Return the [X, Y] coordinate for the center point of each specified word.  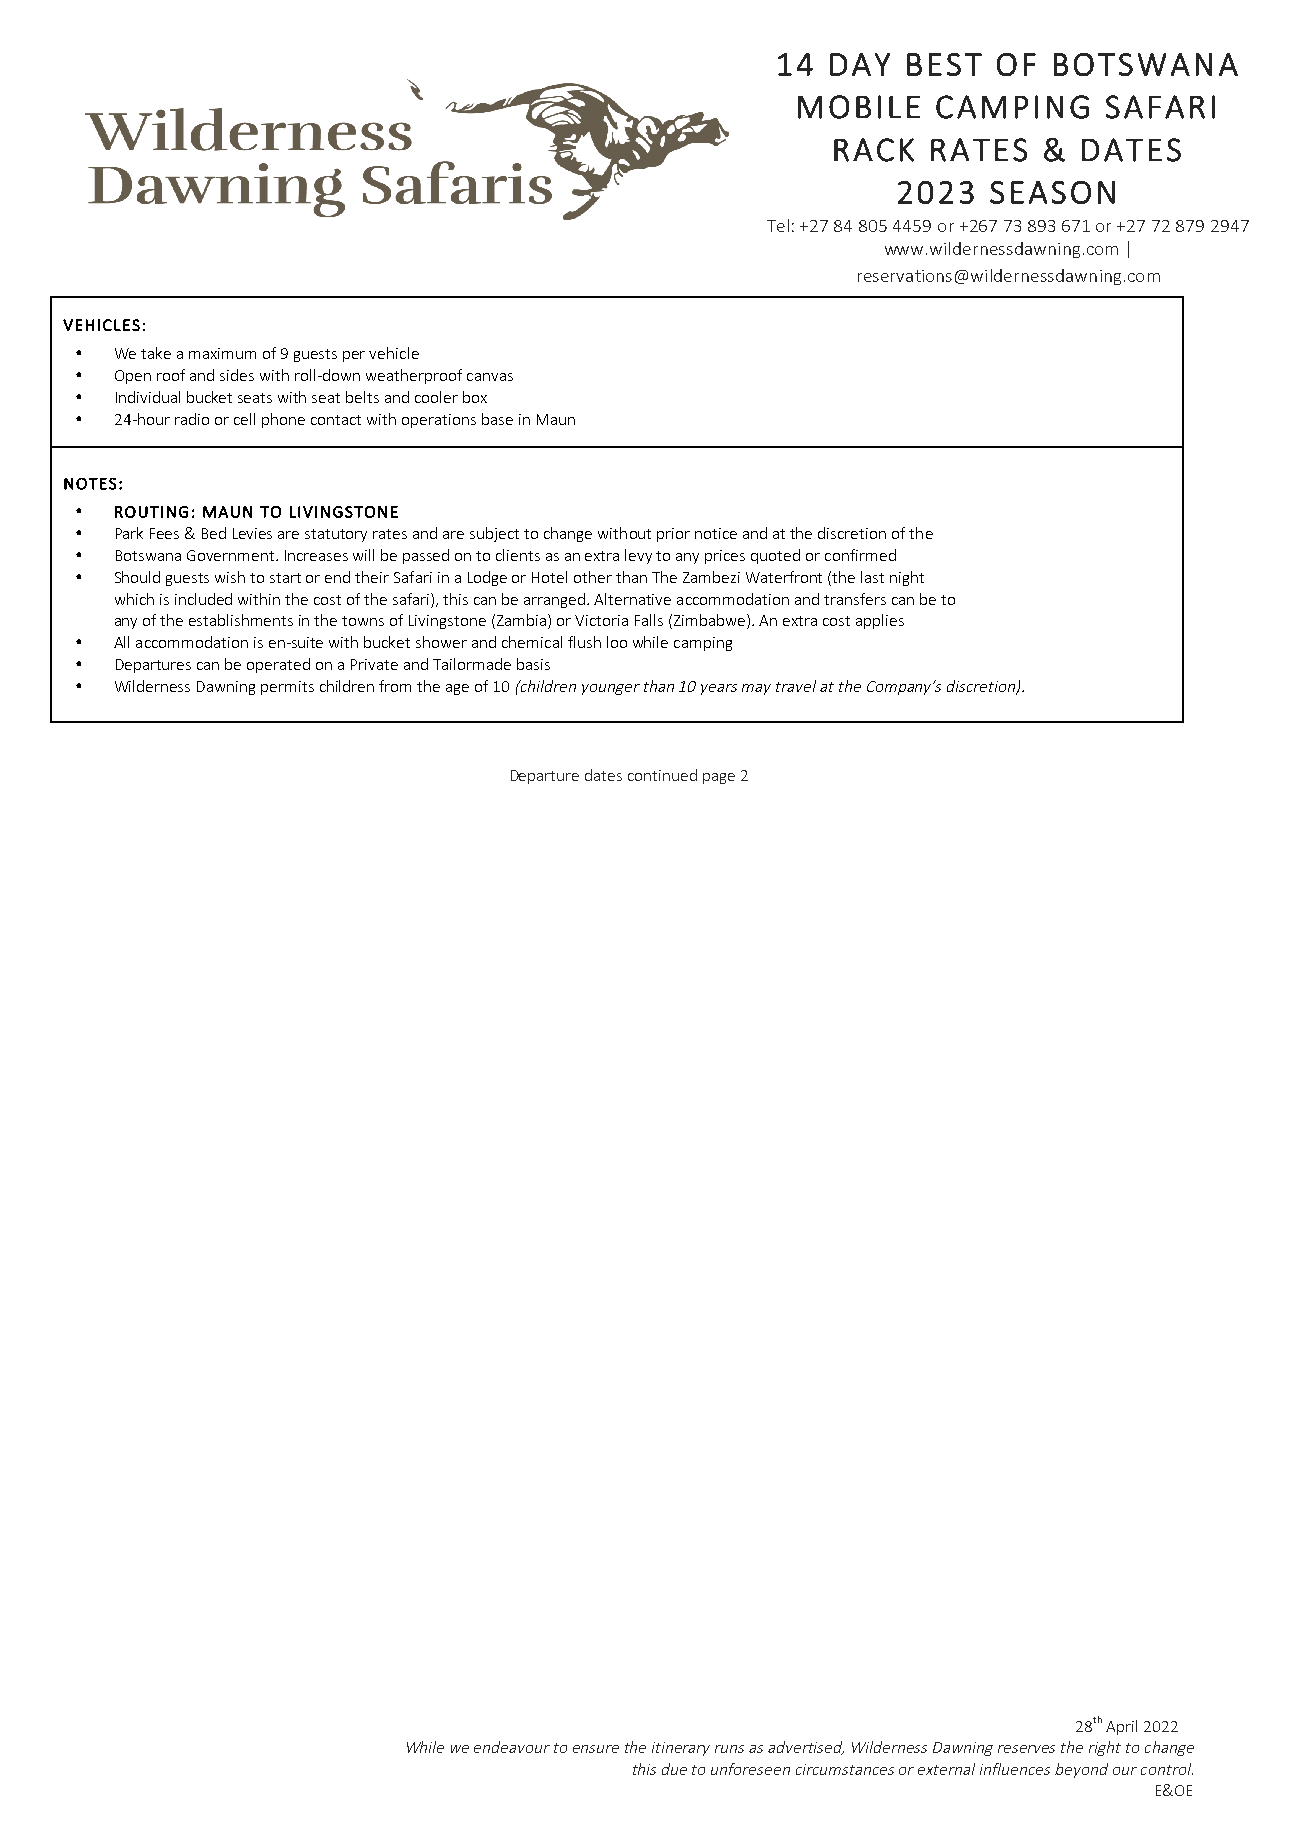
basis [533, 664]
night [907, 578]
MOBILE [859, 107]
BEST [944, 64]
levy [638, 556]
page [719, 778]
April [1121, 1727]
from [395, 686]
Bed [214, 533]
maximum [222, 353]
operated [278, 665]
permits [287, 688]
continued [662, 775]
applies [880, 621]
